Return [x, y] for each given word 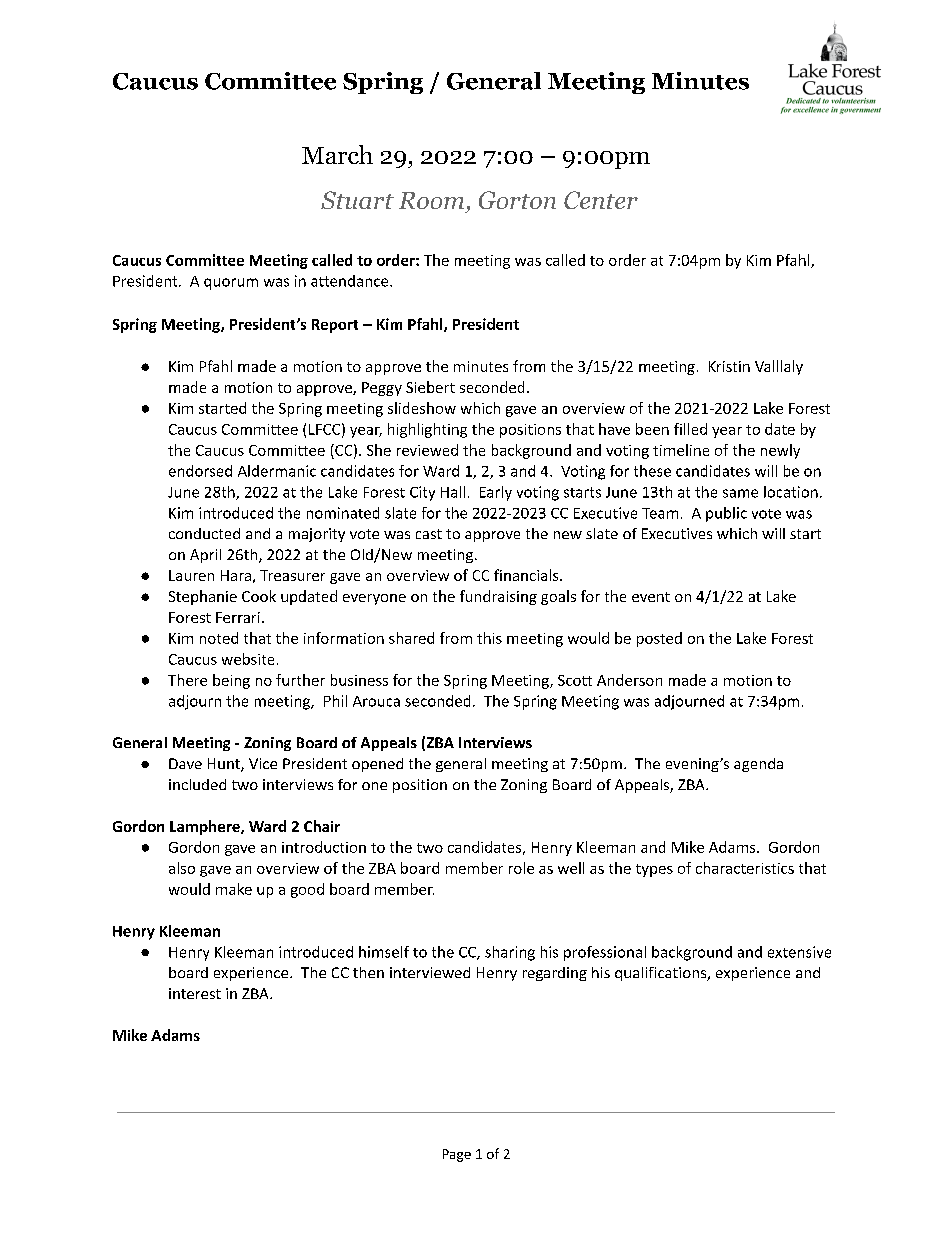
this [489, 638]
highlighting [427, 430]
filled [690, 429]
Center [601, 200]
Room [431, 200]
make [234, 889]
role [521, 868]
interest [195, 993]
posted [659, 639]
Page [457, 1155]
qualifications [662, 974]
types [654, 870]
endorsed [200, 471]
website [248, 659]
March [337, 154]
